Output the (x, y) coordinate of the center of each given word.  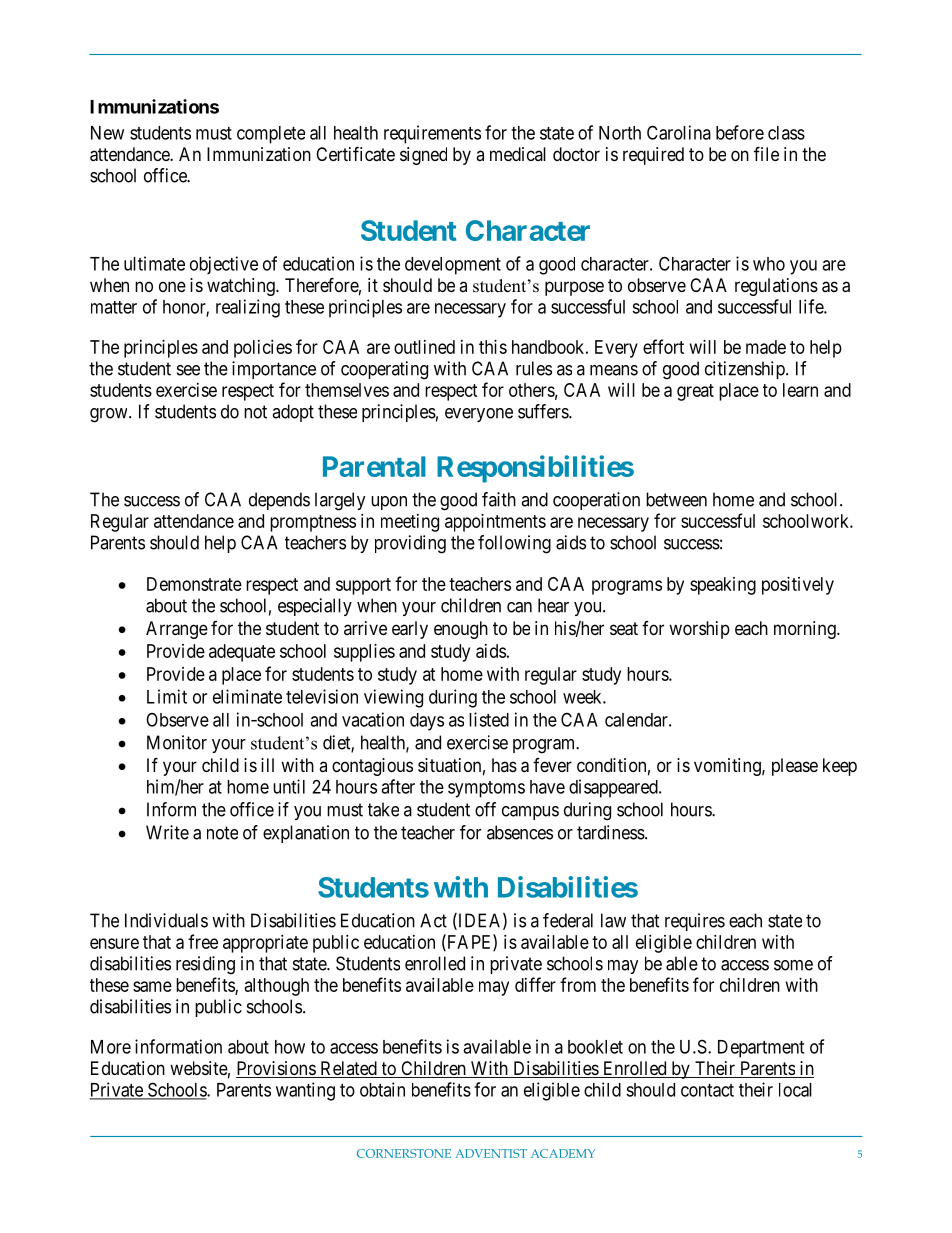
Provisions (276, 1069)
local (795, 1090)
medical (518, 154)
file (766, 153)
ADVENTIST (491, 1153)
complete (271, 135)
